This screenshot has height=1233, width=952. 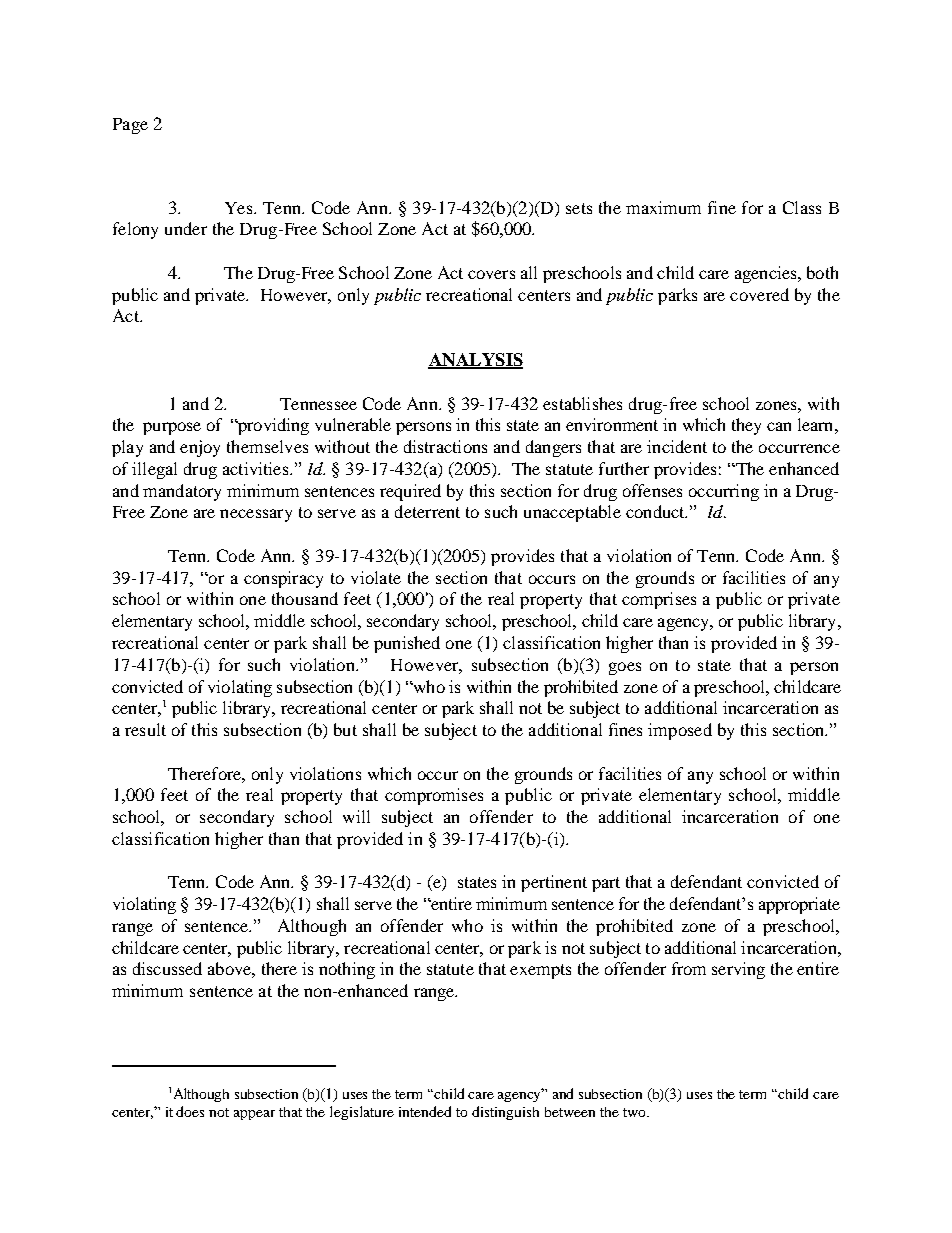 What do you see at coordinates (746, 426) in the screenshot?
I see `they` at bounding box center [746, 426].
